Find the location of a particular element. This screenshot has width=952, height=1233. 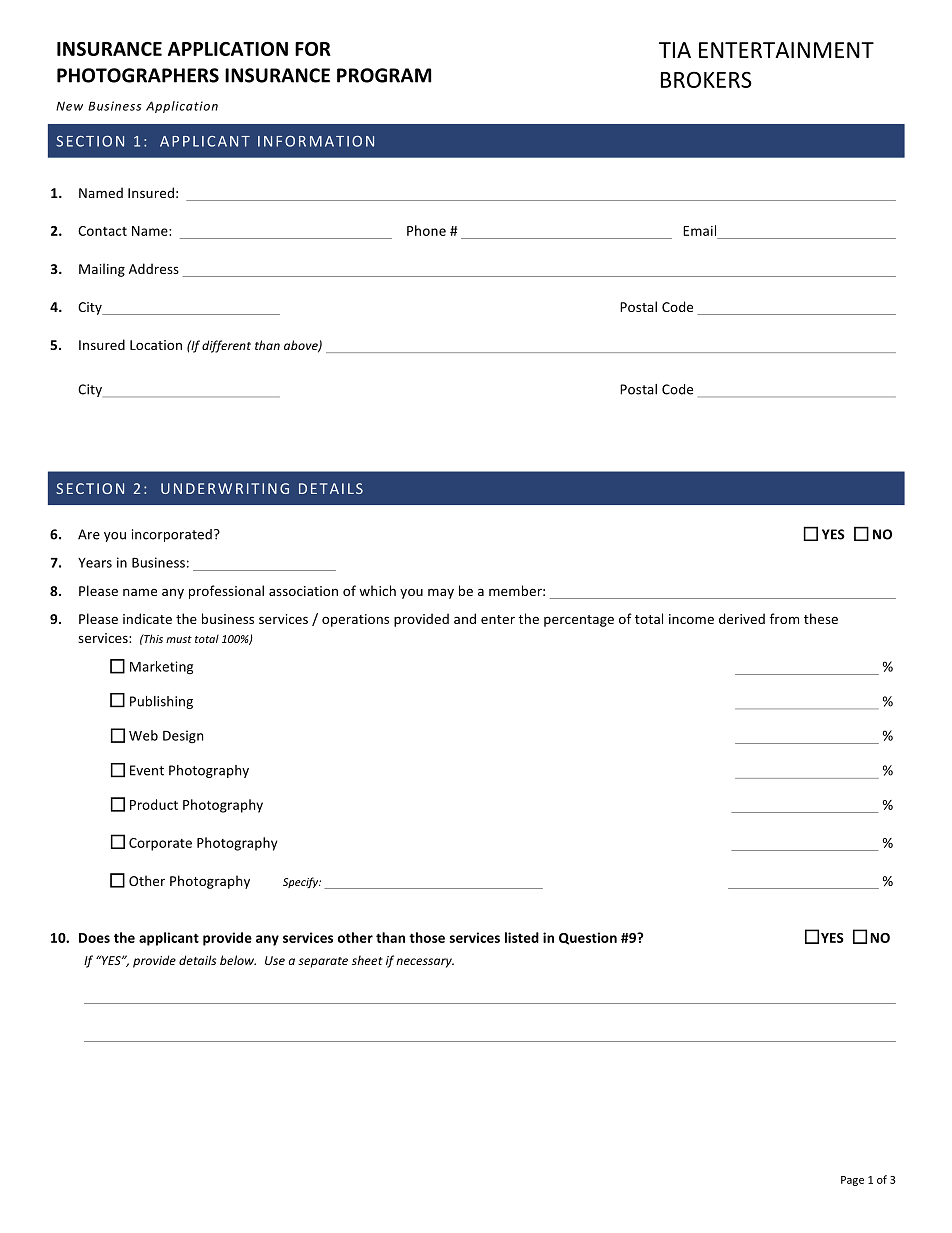

indicate is located at coordinates (147, 618).
